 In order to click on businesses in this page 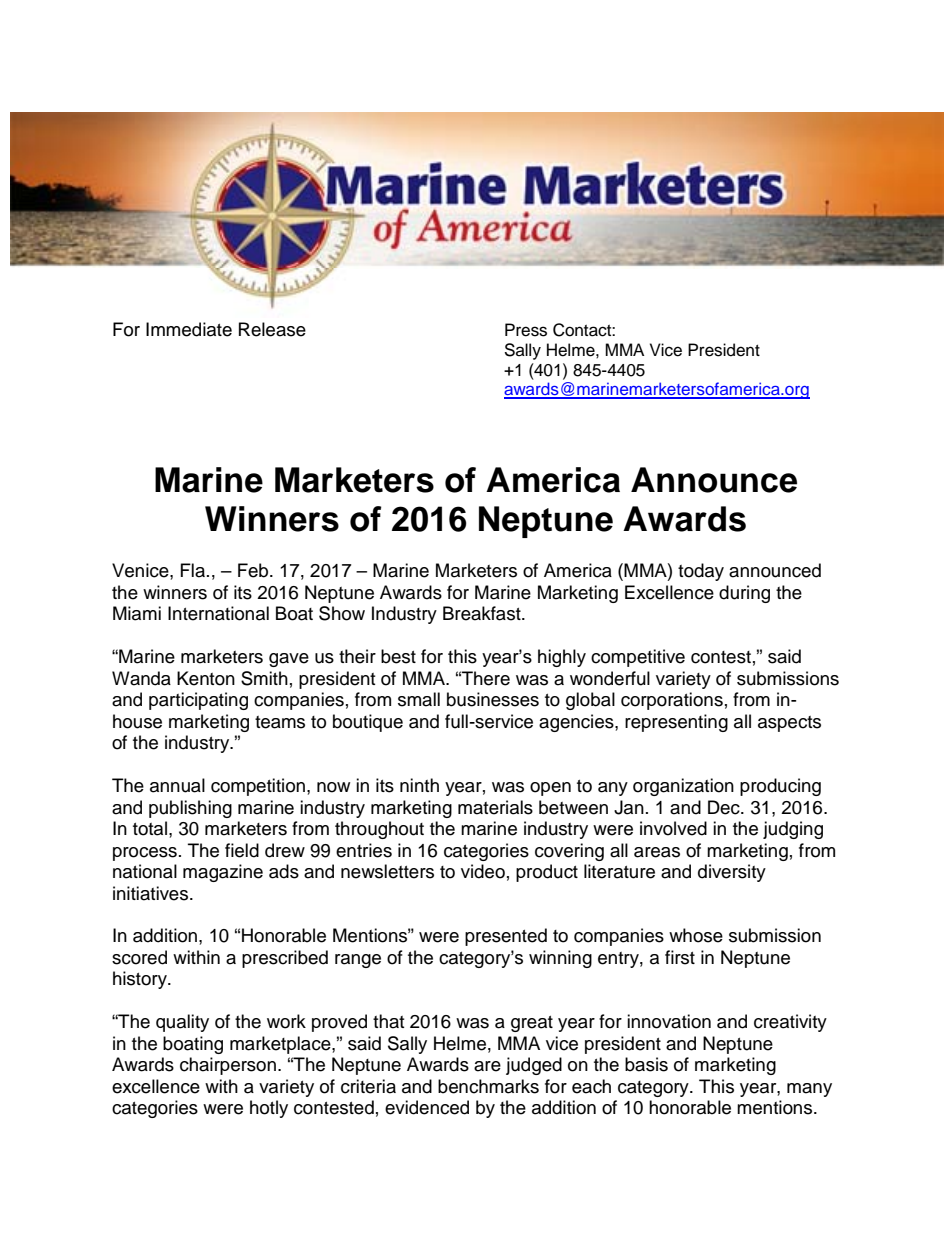, I will do `click(493, 699)`.
